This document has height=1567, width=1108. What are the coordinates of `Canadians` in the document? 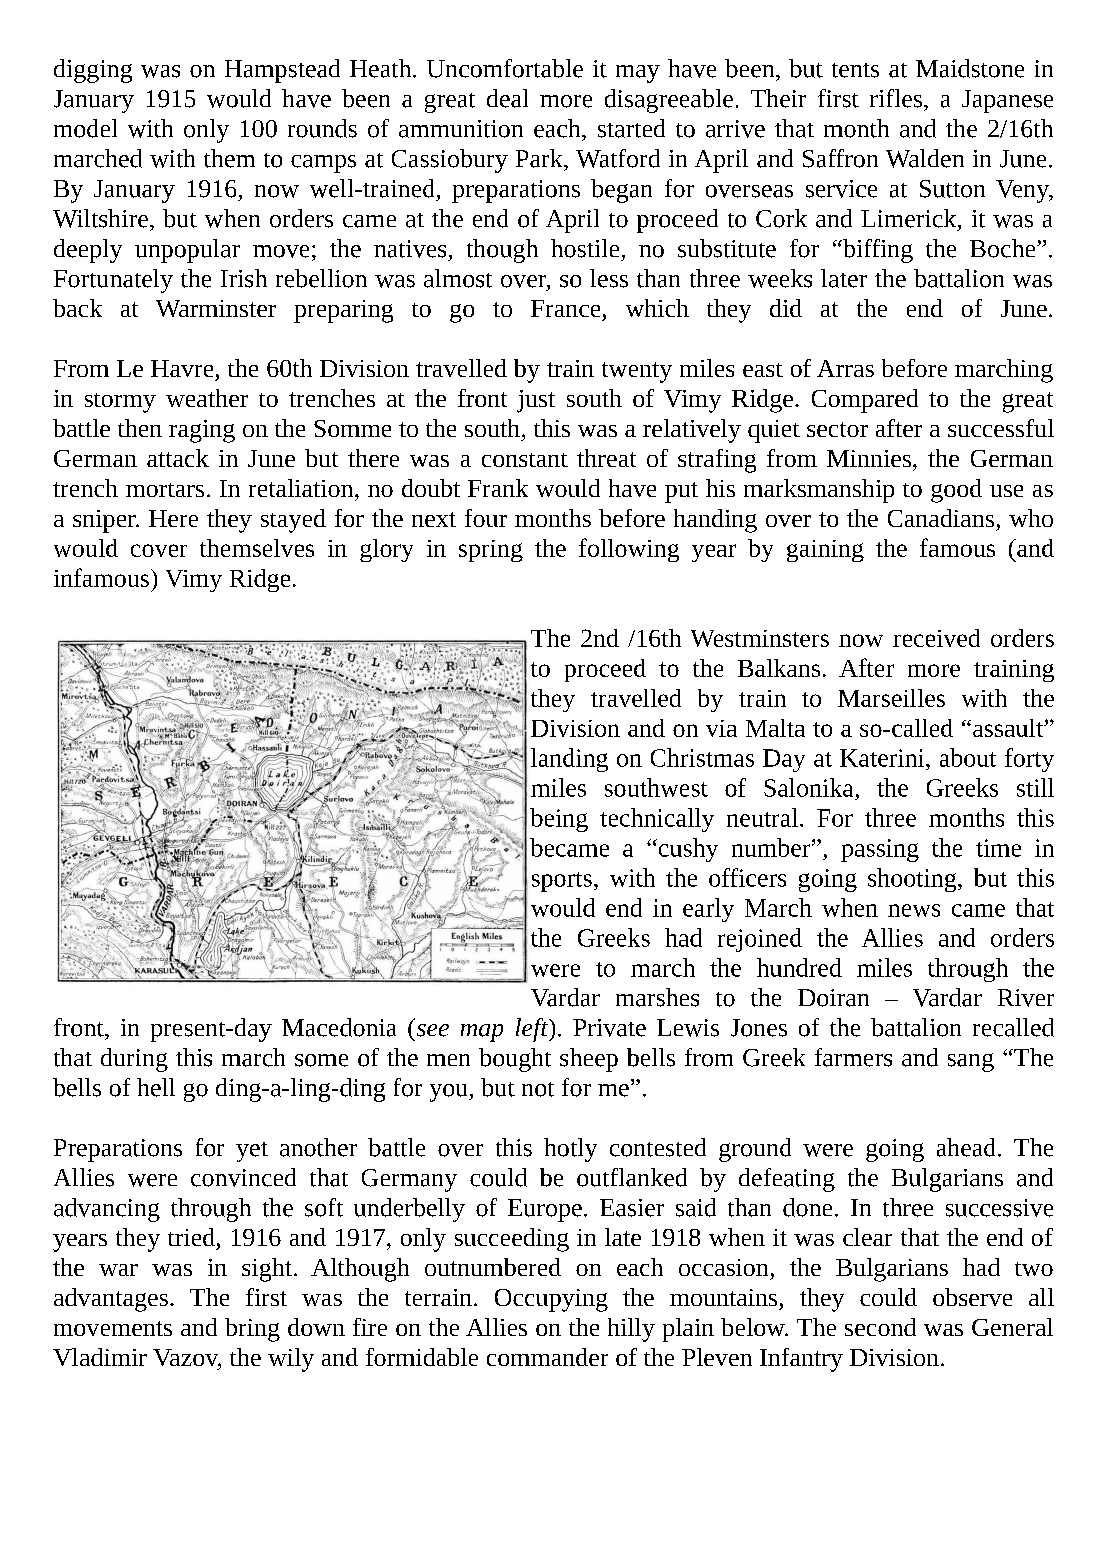 It's located at (941, 518).
